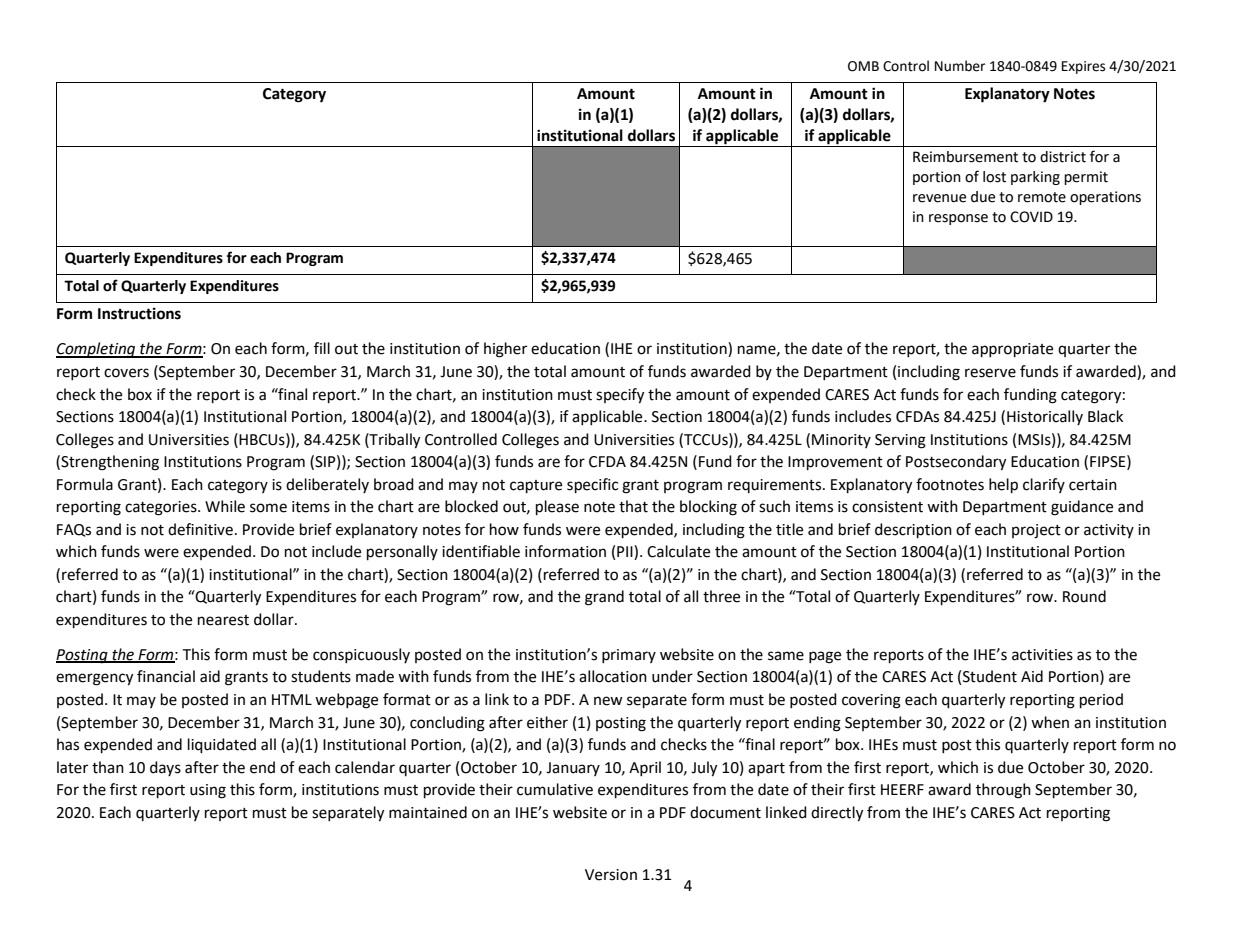  I want to click on using, so click(208, 791).
